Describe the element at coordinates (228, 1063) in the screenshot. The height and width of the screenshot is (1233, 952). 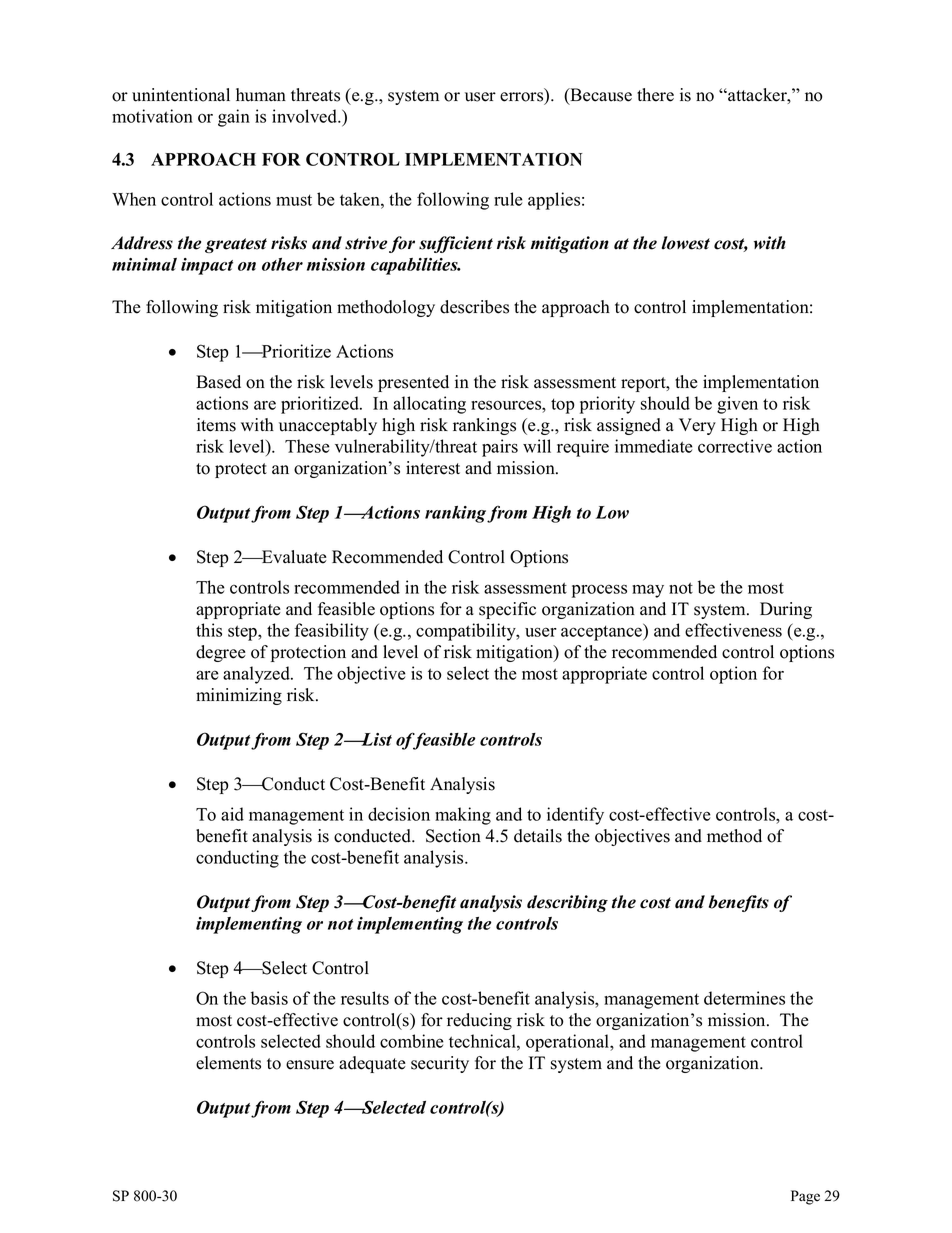
I see `elements` at that location.
